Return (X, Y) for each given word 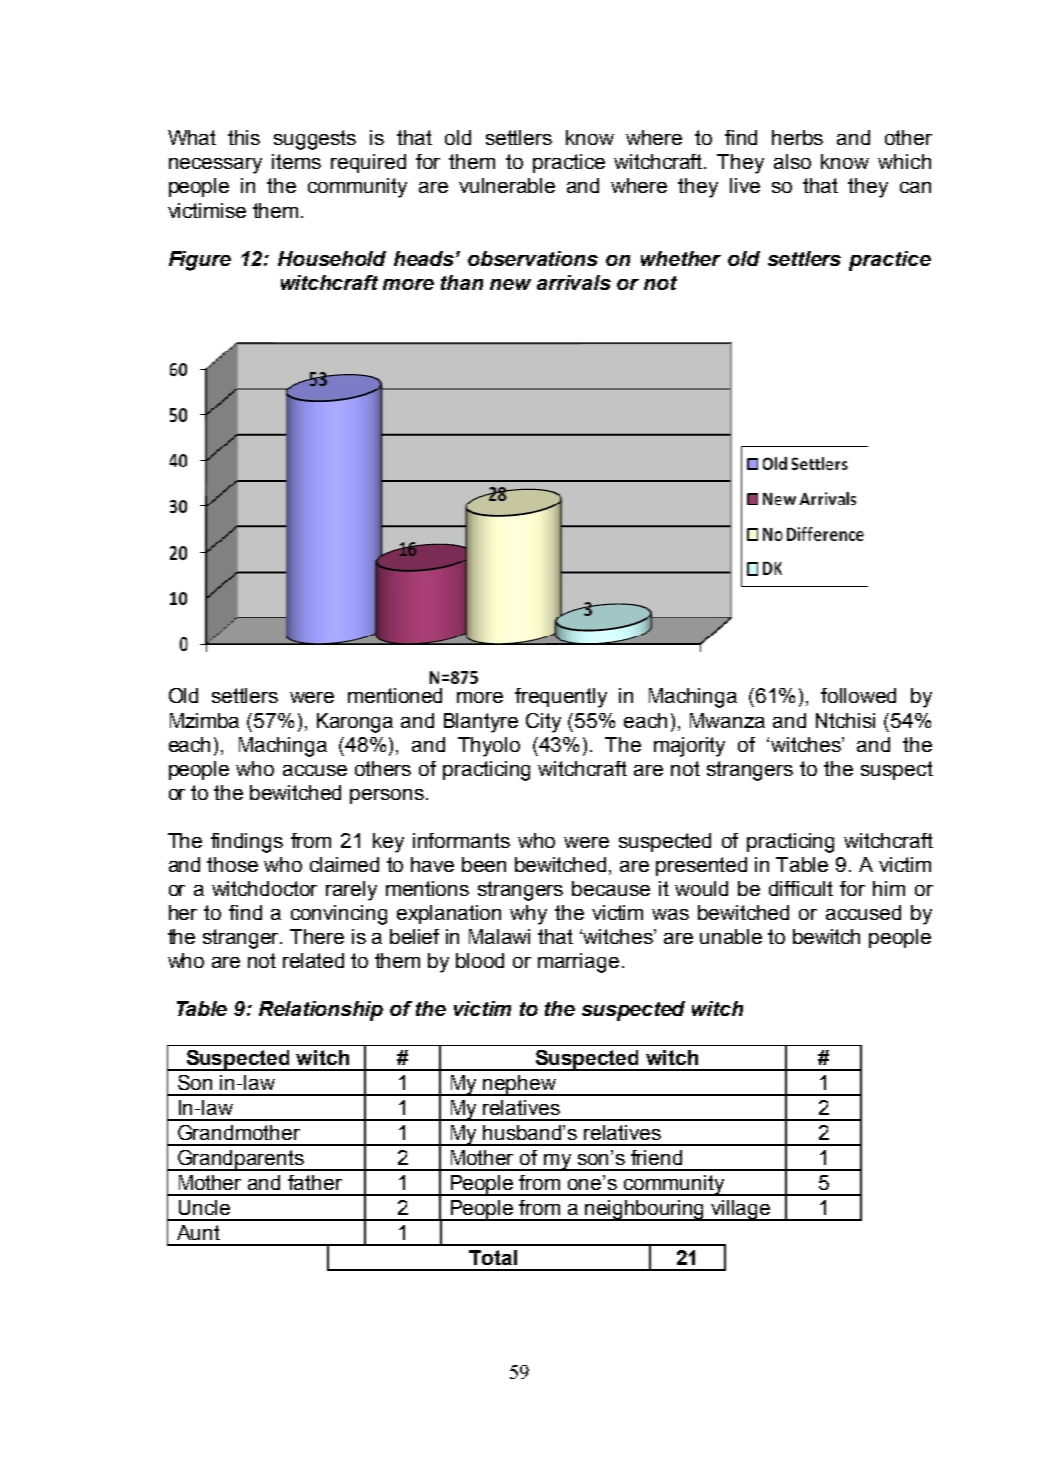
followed (858, 695)
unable (731, 936)
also (792, 161)
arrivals (574, 282)
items (296, 161)
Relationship (321, 1011)
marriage (578, 963)
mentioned (395, 695)
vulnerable (507, 185)
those (232, 864)
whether (681, 258)
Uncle (204, 1207)
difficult (801, 888)
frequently (561, 698)
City (543, 723)
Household (332, 258)
